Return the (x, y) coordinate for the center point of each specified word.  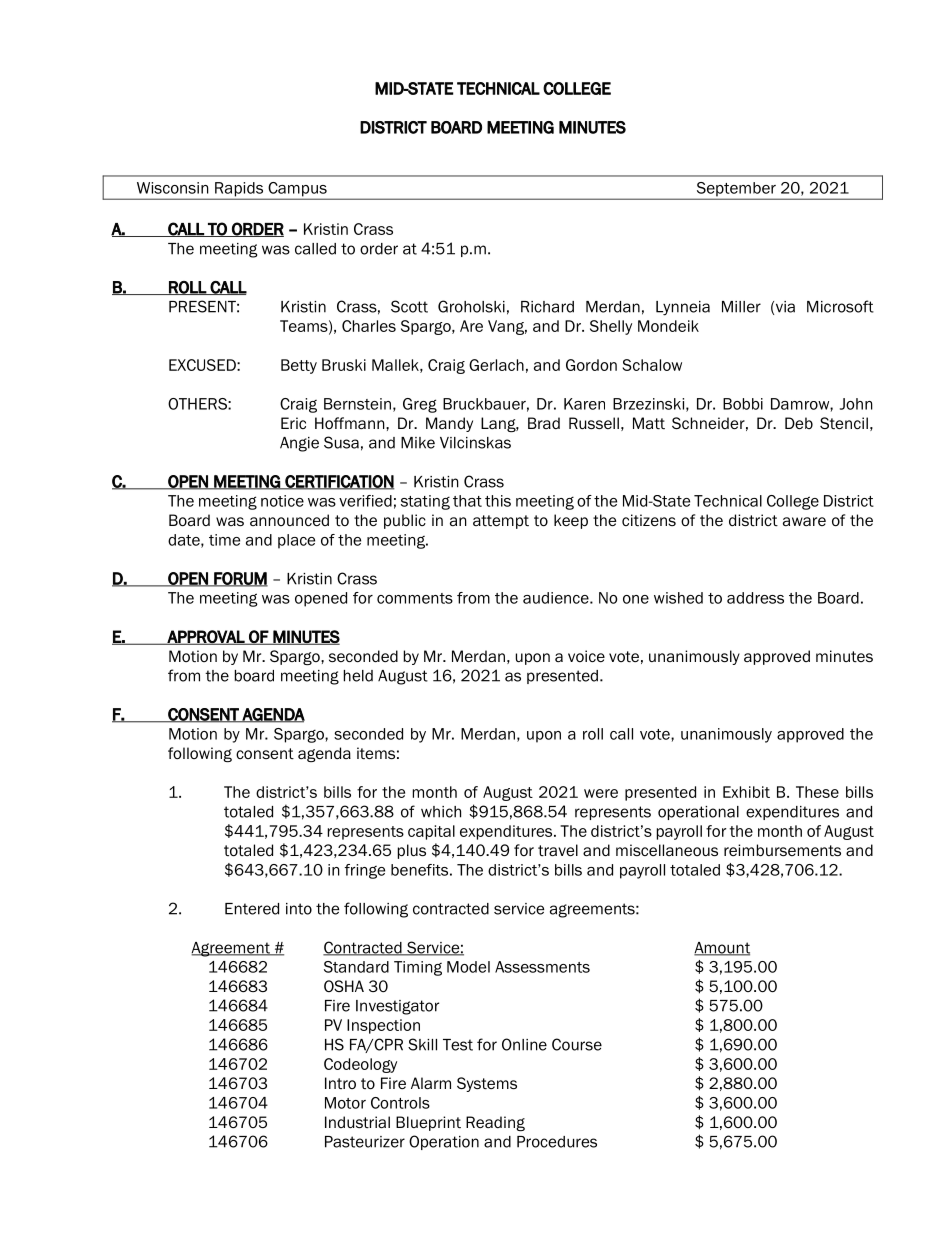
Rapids (239, 190)
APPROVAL (206, 637)
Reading (495, 1123)
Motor (345, 1103)
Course (577, 1044)
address (755, 598)
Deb (799, 423)
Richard (547, 307)
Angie (299, 444)
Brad (544, 423)
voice (586, 656)
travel (558, 850)
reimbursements (782, 850)
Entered (252, 909)
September (736, 190)
